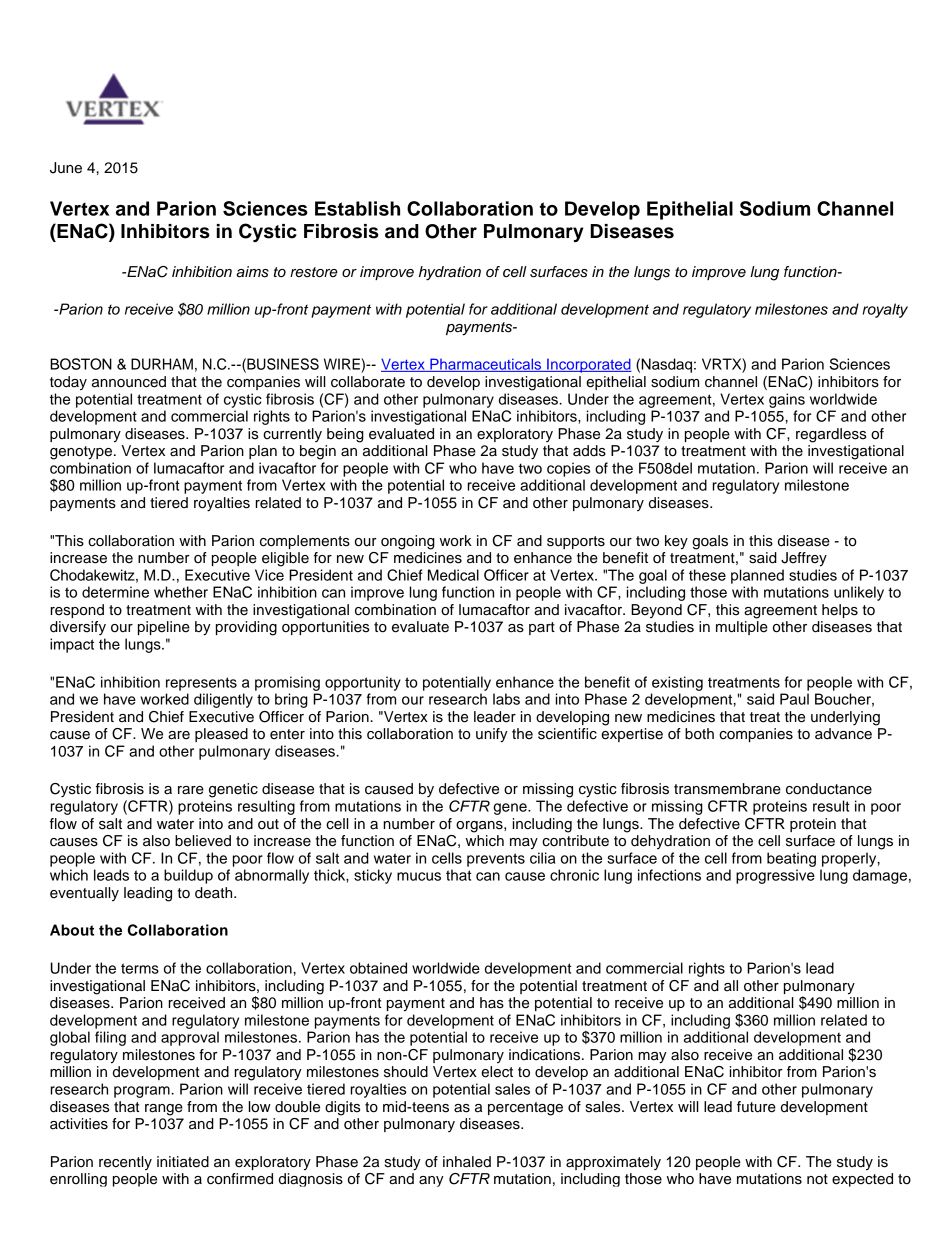 This document has width=952, height=1233. What do you see at coordinates (201, 684) in the document?
I see `represents` at bounding box center [201, 684].
